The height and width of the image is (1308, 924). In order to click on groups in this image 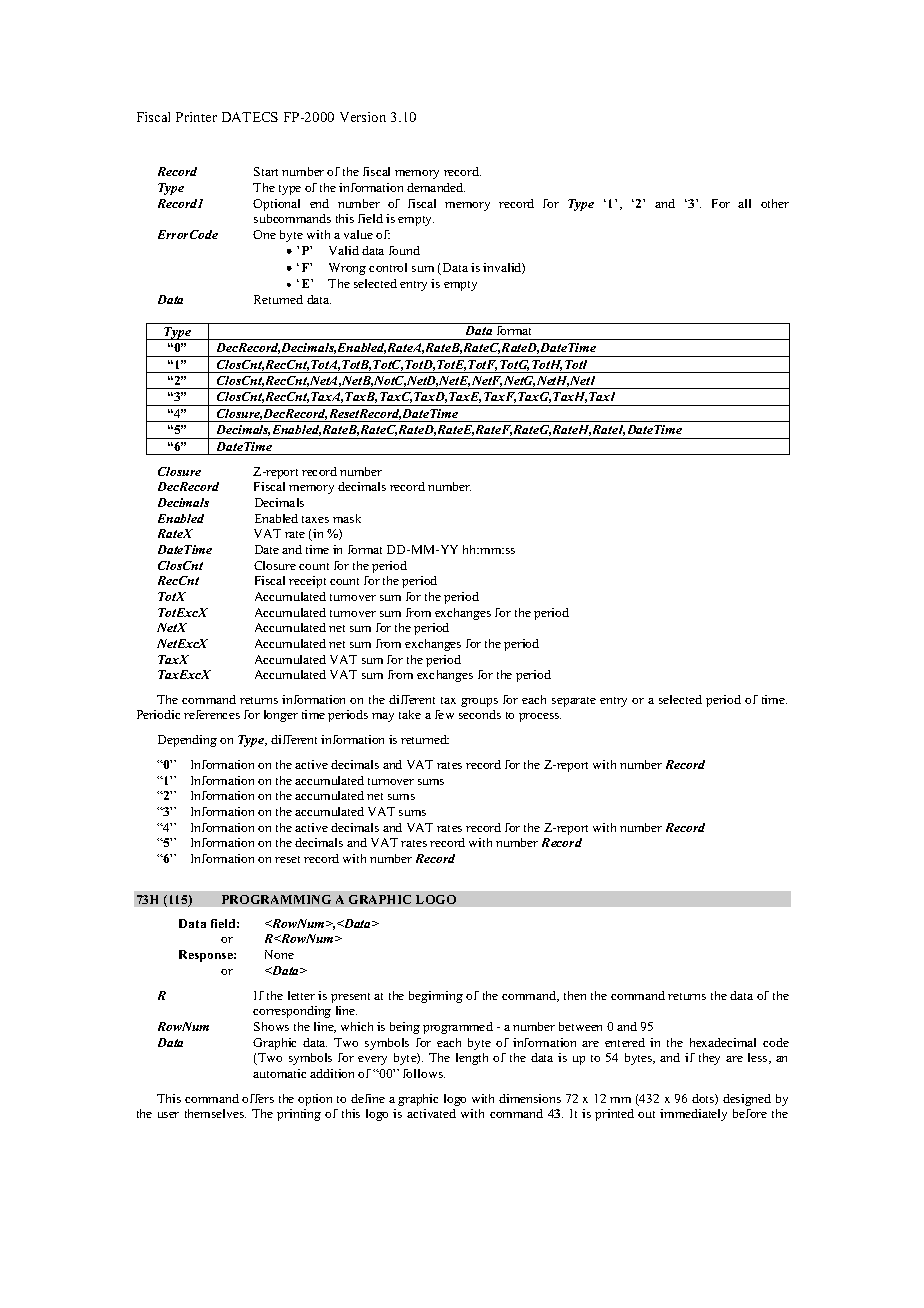, I will do `click(479, 702)`.
